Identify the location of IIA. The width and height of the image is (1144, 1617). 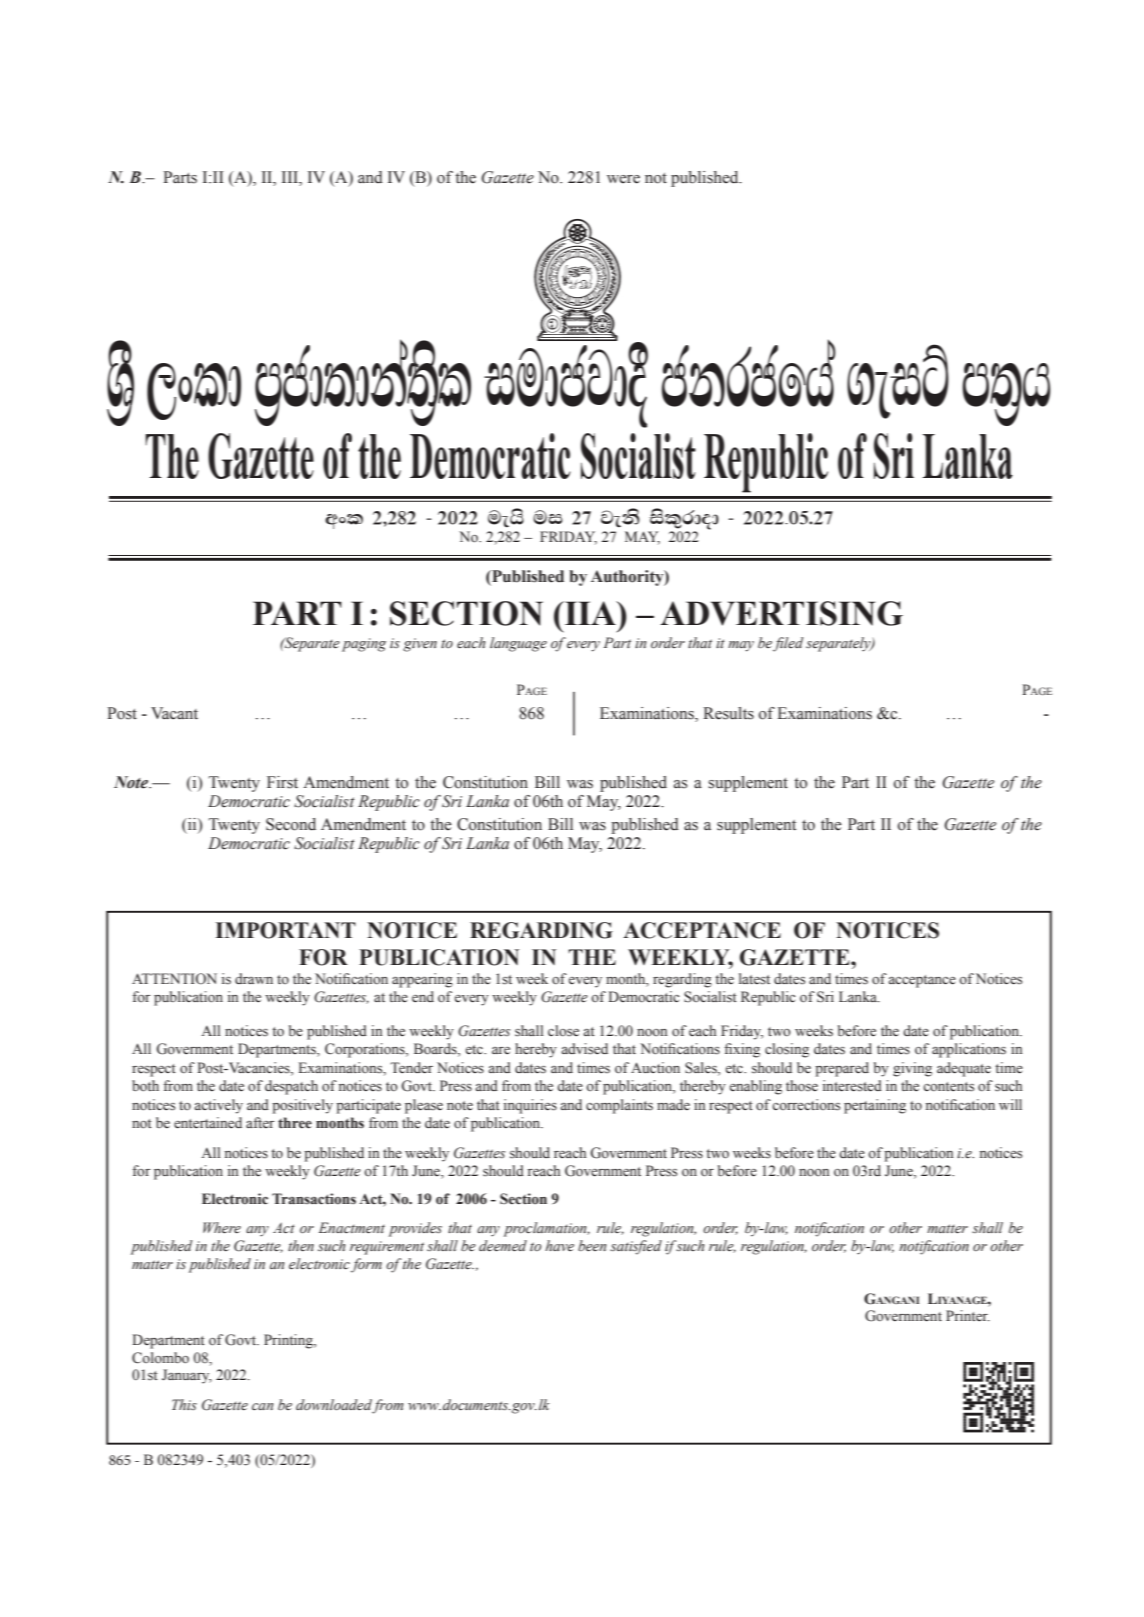
(590, 613).
